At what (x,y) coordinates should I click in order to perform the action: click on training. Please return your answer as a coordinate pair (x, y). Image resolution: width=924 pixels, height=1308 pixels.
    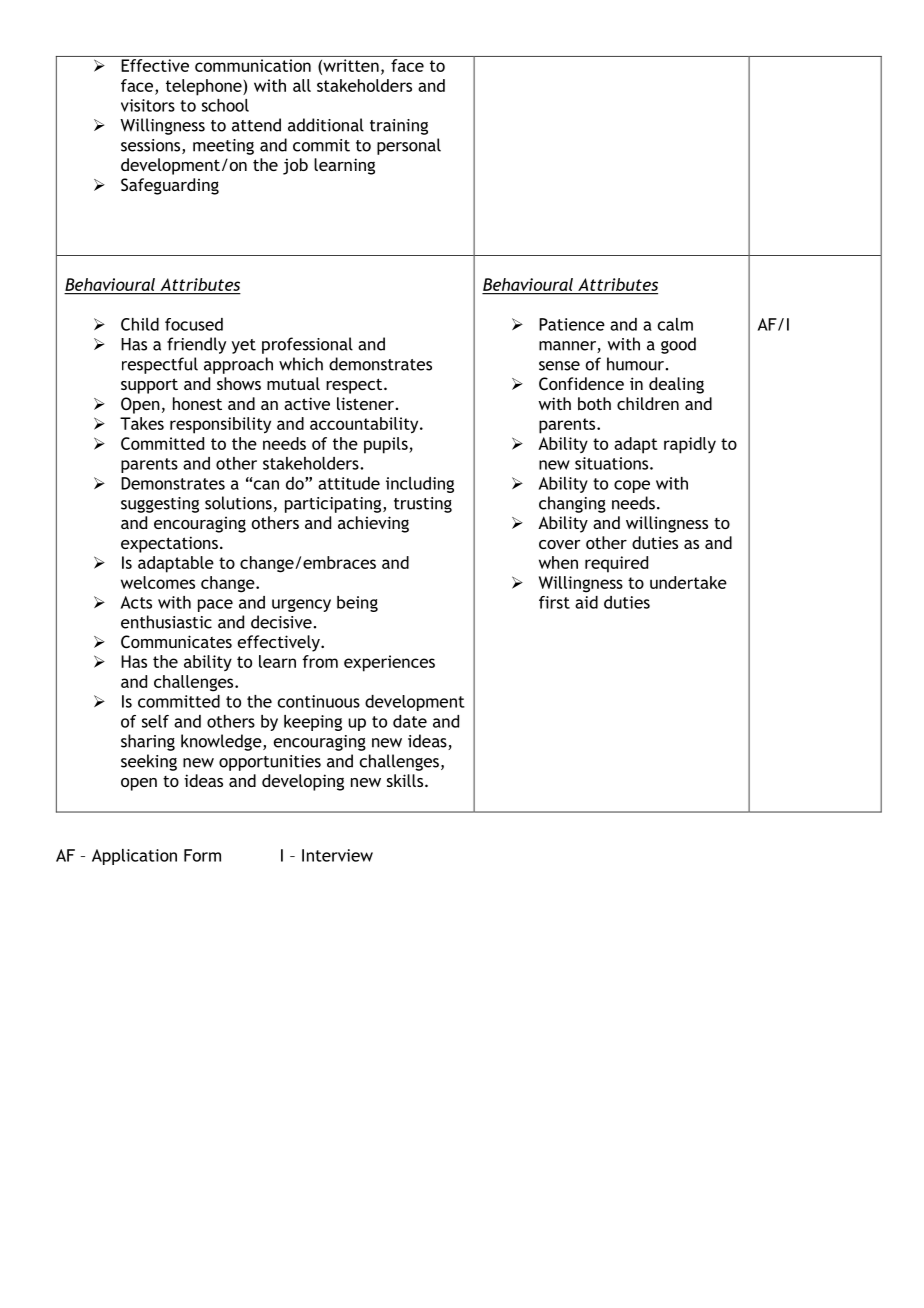
    Looking at the image, I should click on (399, 127).
